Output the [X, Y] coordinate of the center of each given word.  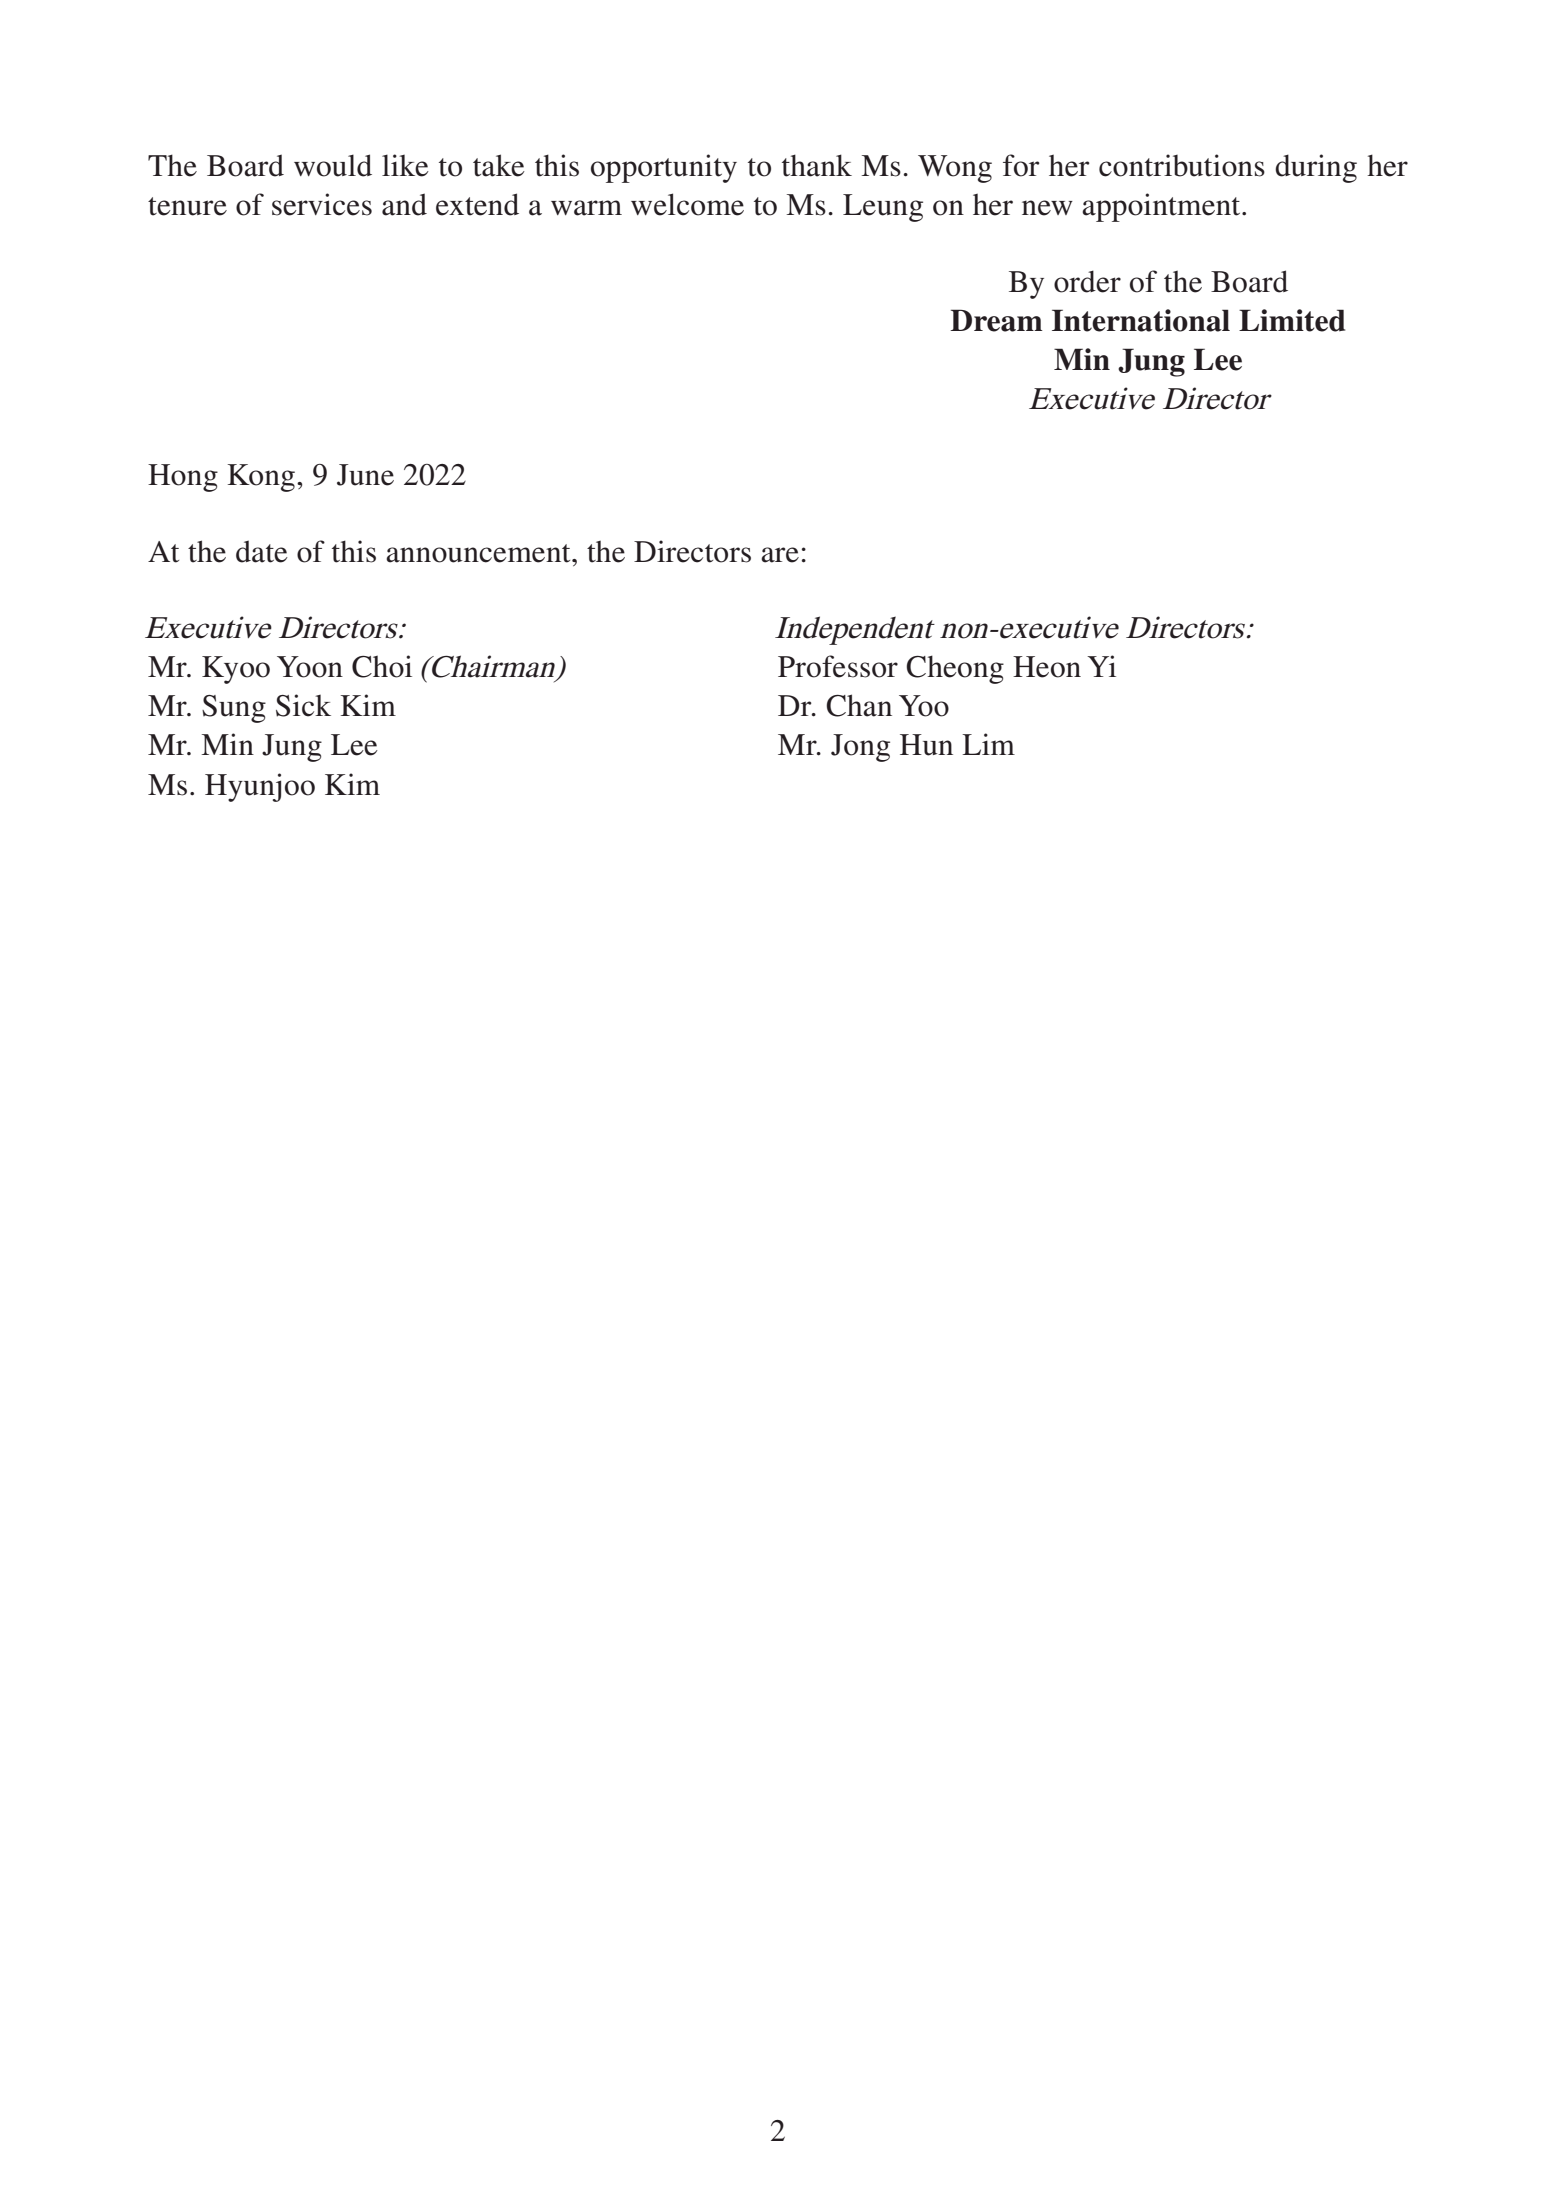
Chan [859, 705]
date [262, 551]
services [322, 204]
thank [817, 165]
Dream [996, 320]
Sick [303, 705]
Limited [1292, 320]
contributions [1182, 165]
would [333, 165]
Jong [860, 748]
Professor [838, 666]
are [780, 555]
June [365, 475]
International [1141, 320]
